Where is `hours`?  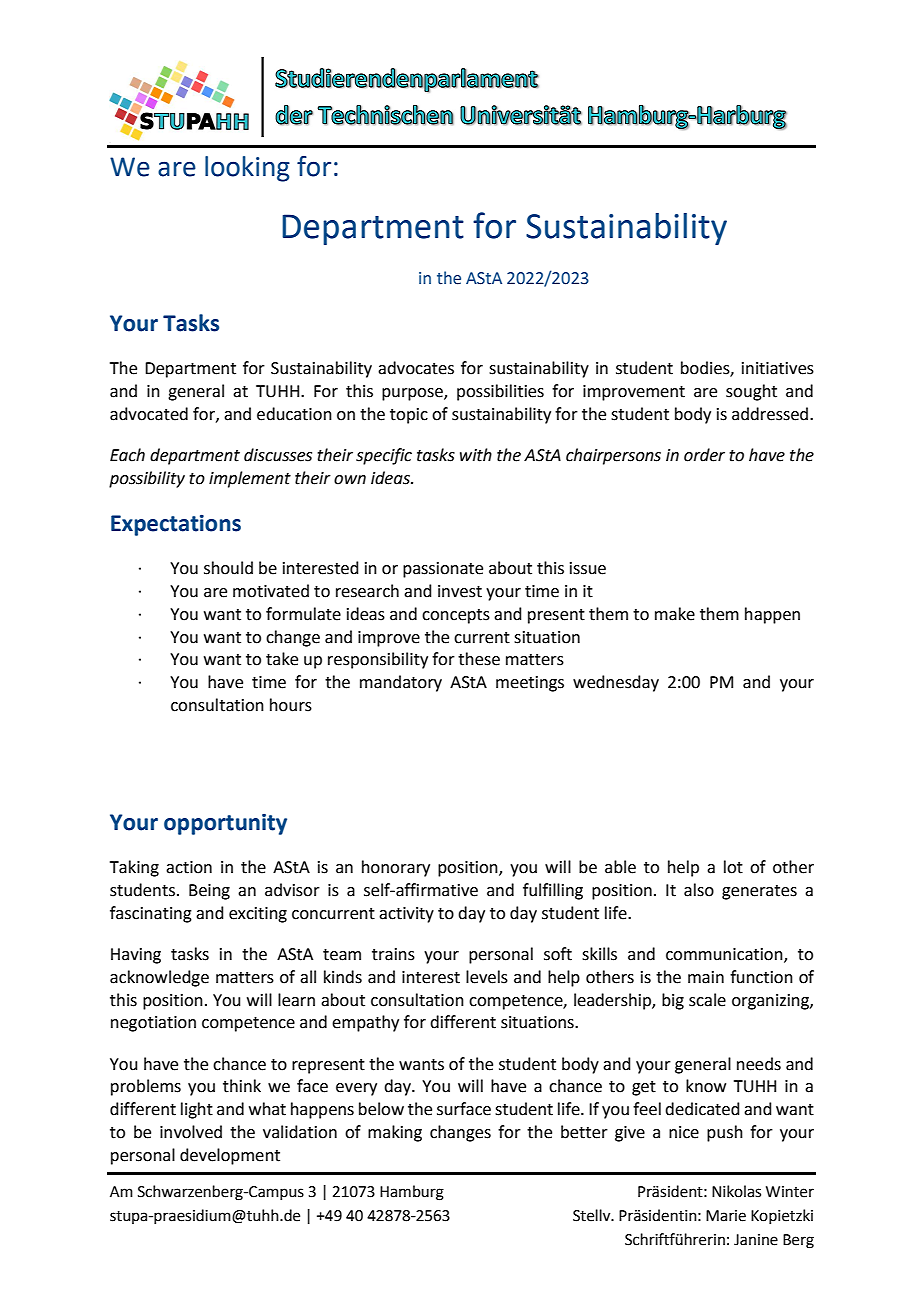 hours is located at coordinates (291, 705).
